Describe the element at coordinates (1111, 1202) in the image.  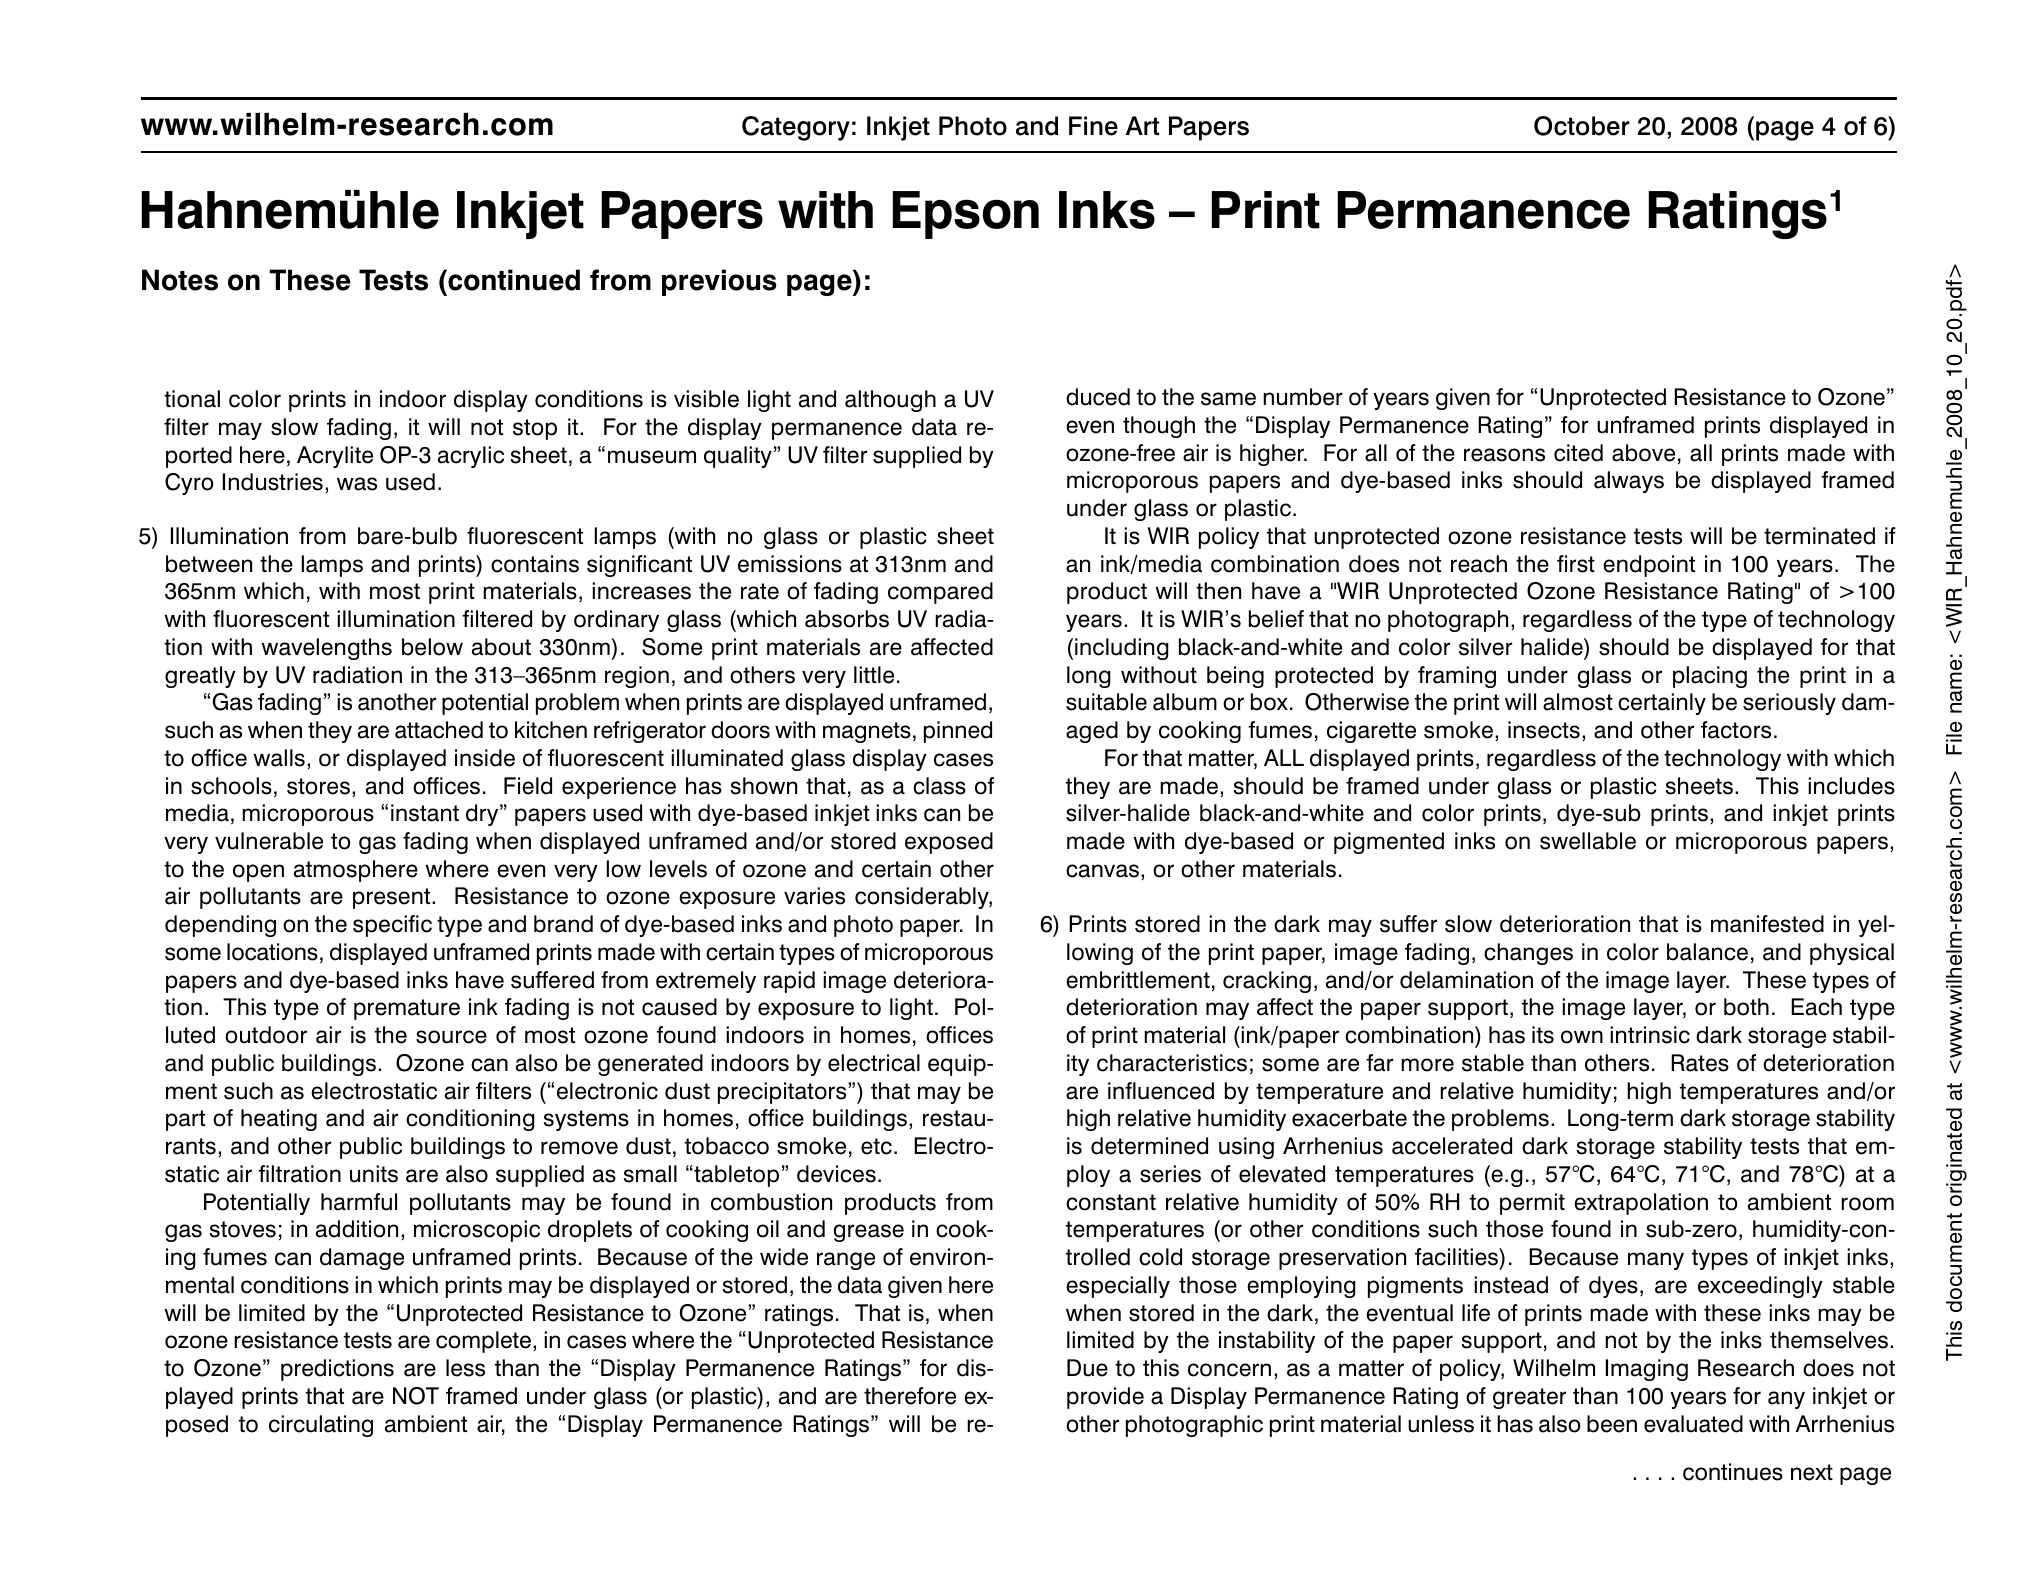
I see `constant` at that location.
